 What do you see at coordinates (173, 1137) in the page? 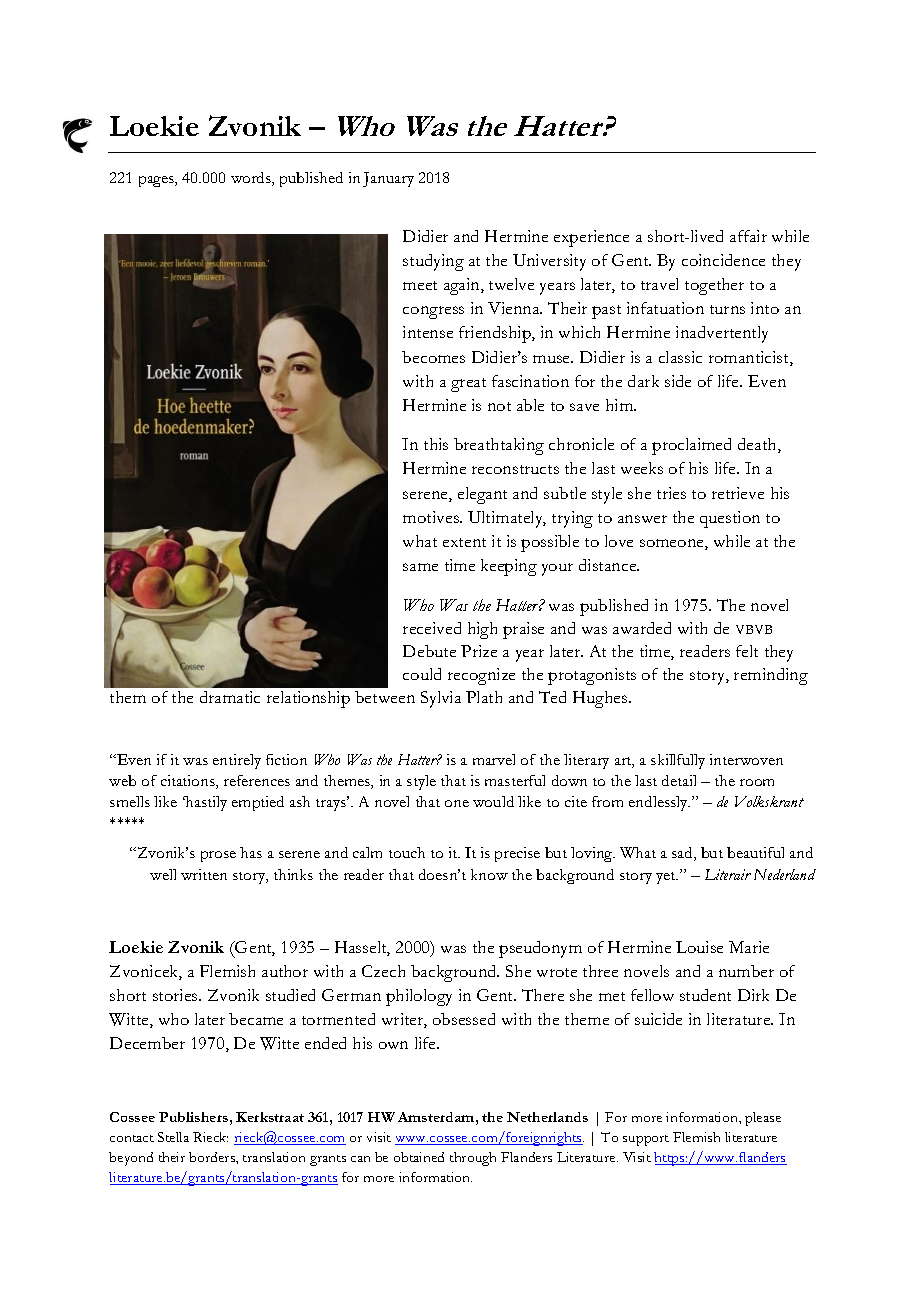
I see `Stella` at bounding box center [173, 1137].
